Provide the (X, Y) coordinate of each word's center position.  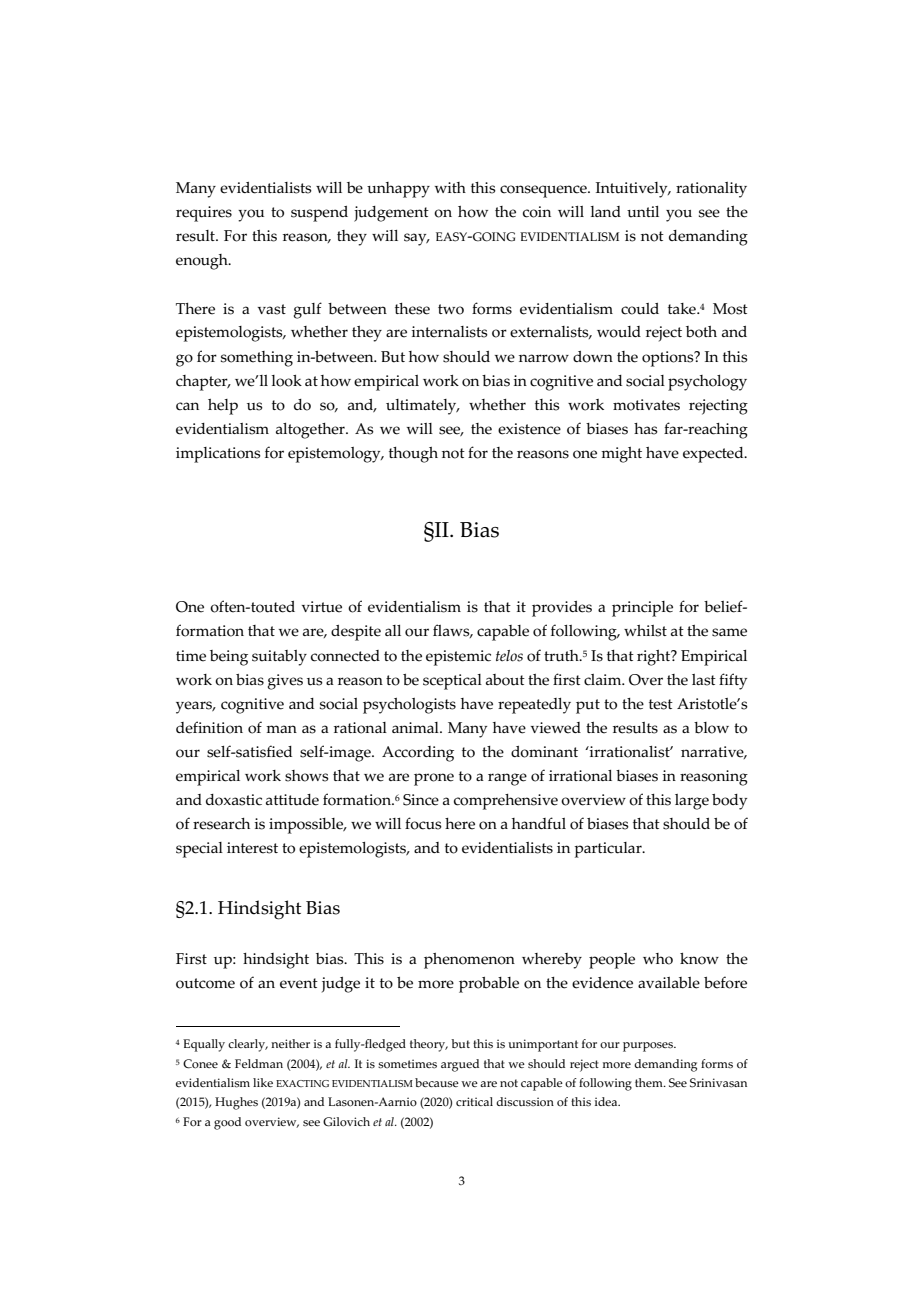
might (621, 455)
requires (204, 214)
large (692, 802)
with (450, 187)
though (413, 455)
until (643, 212)
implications (218, 455)
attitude (292, 800)
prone (434, 779)
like (263, 1082)
